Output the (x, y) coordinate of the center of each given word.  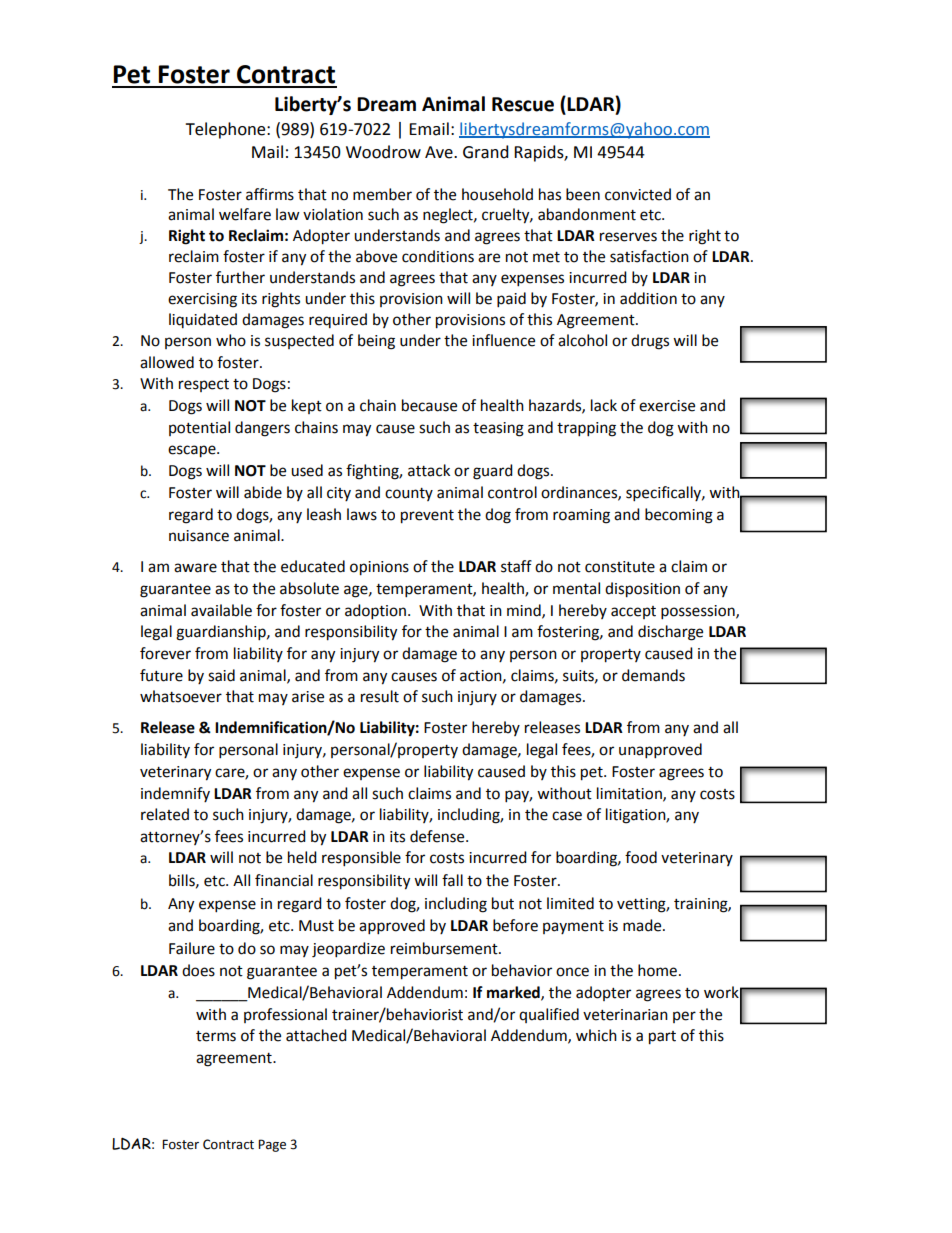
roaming (581, 516)
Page (272, 1145)
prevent (427, 517)
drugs (650, 342)
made (643, 925)
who (231, 340)
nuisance (199, 536)
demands (653, 675)
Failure (192, 948)
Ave (440, 152)
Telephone (226, 130)
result (380, 696)
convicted (638, 194)
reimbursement (445, 948)
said (221, 675)
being (376, 342)
